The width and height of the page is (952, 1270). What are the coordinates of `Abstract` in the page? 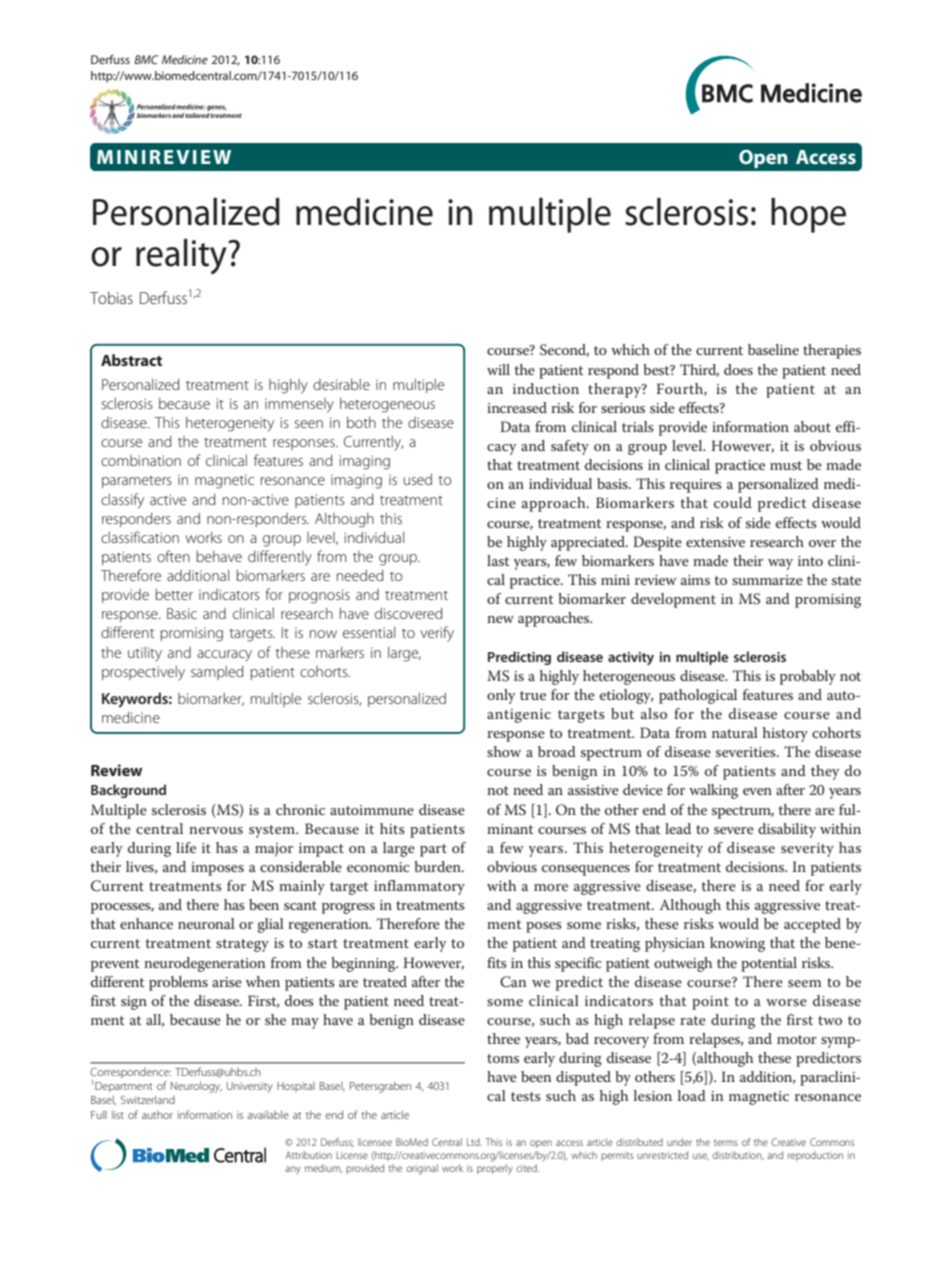 It's located at (131, 360).
